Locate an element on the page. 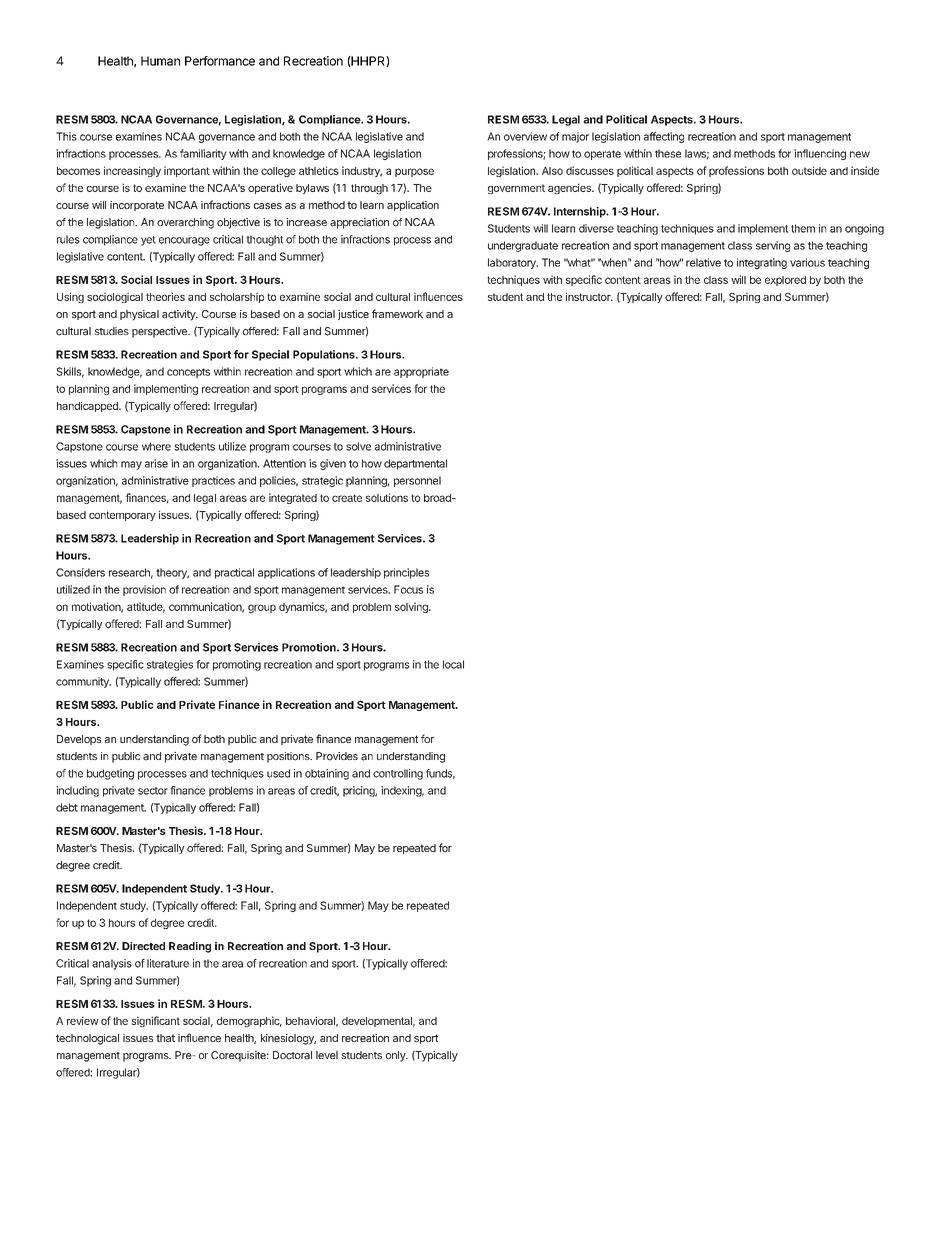  Human is located at coordinates (160, 61).
